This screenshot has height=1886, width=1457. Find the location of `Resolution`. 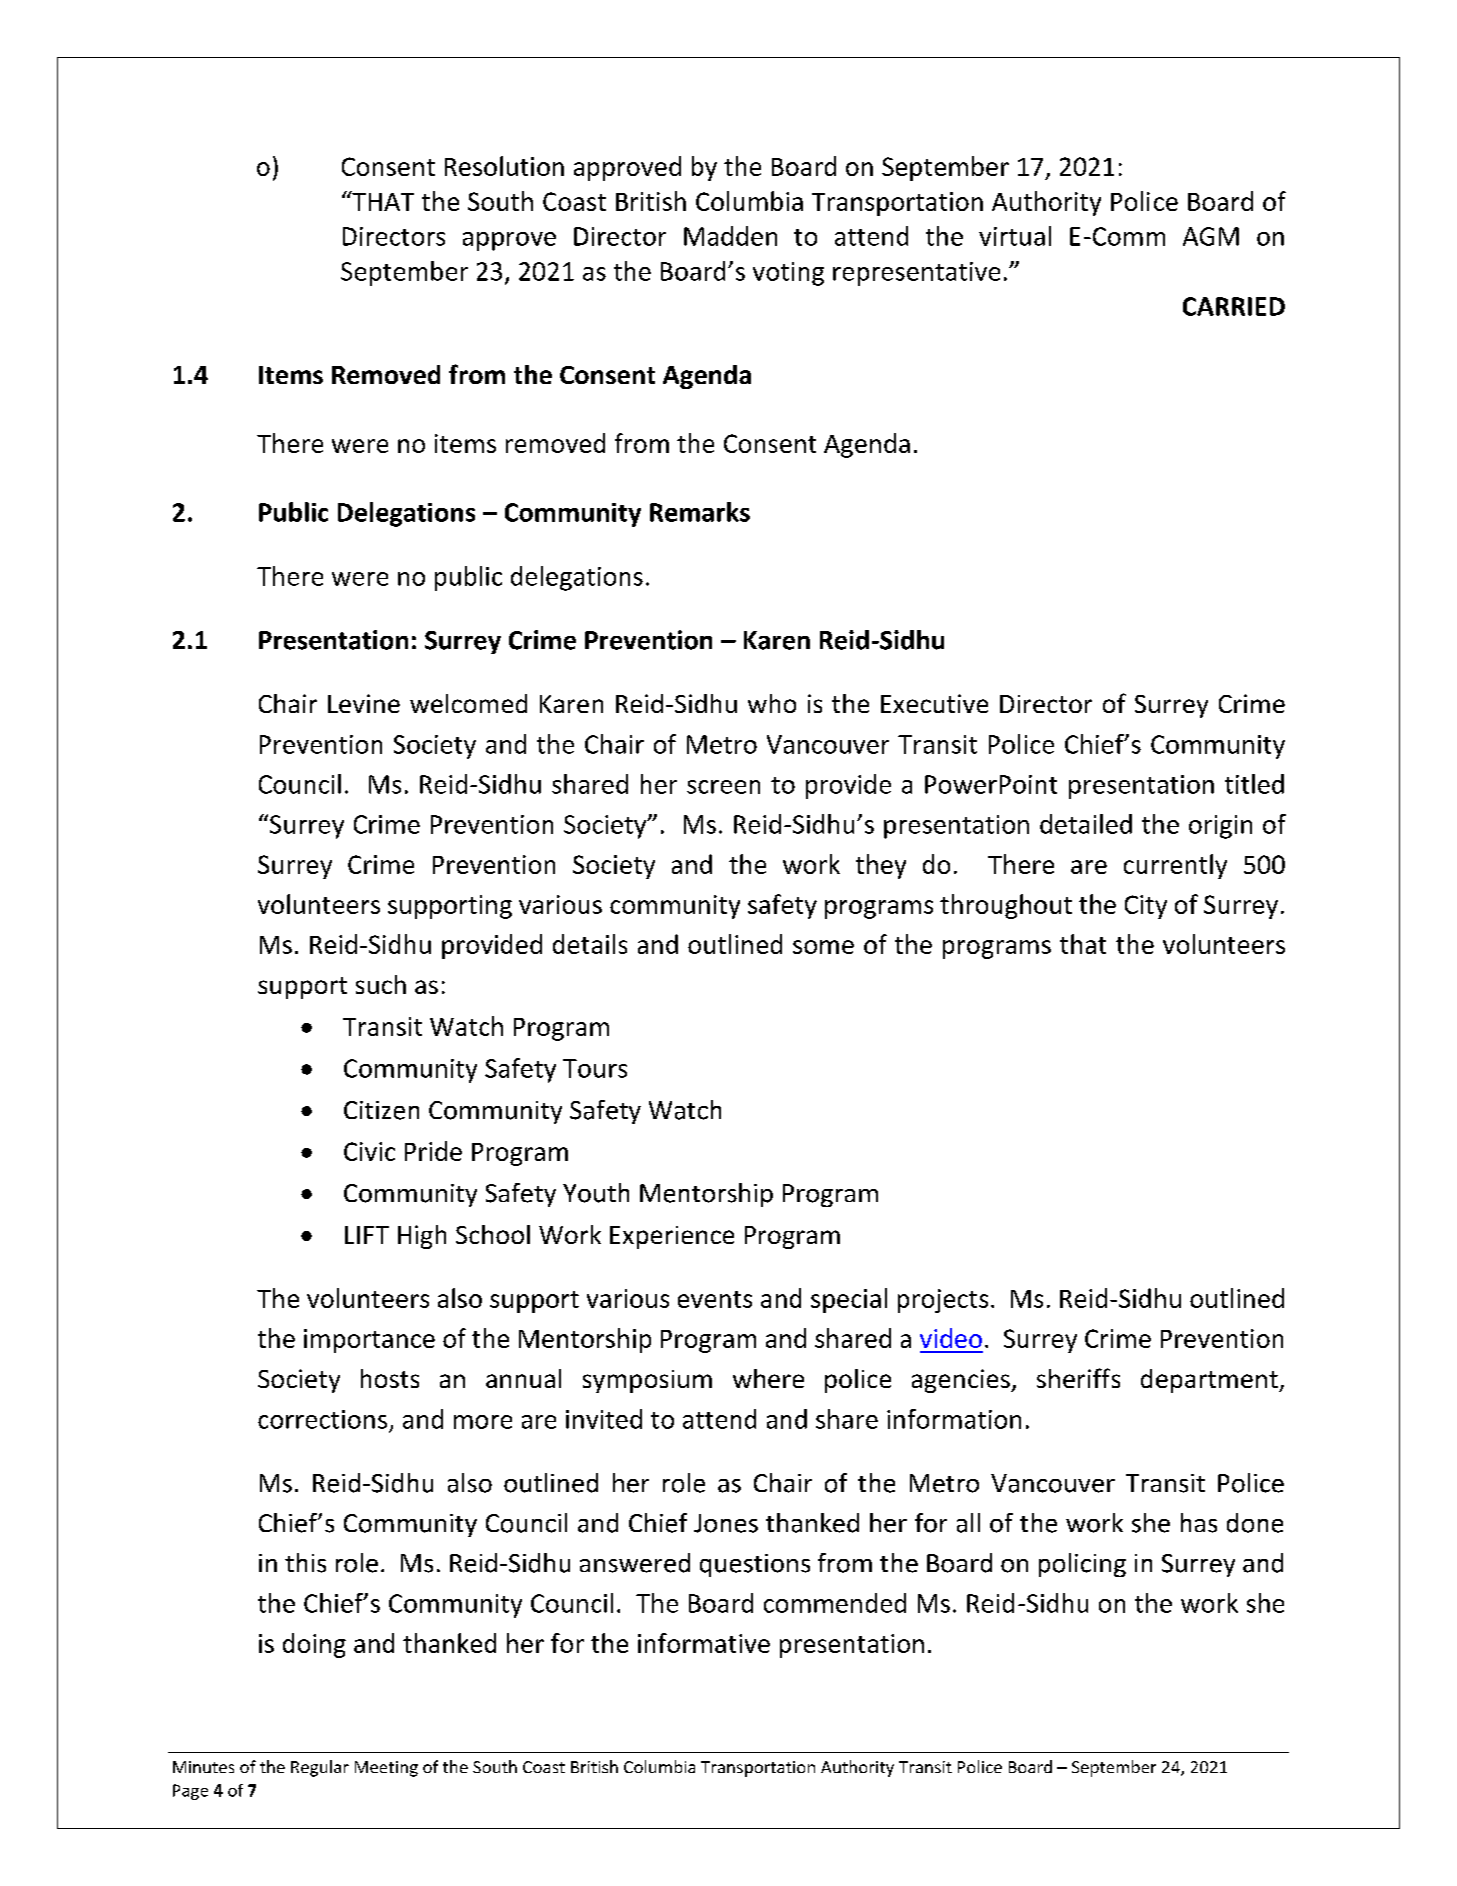

Resolution is located at coordinates (504, 166).
